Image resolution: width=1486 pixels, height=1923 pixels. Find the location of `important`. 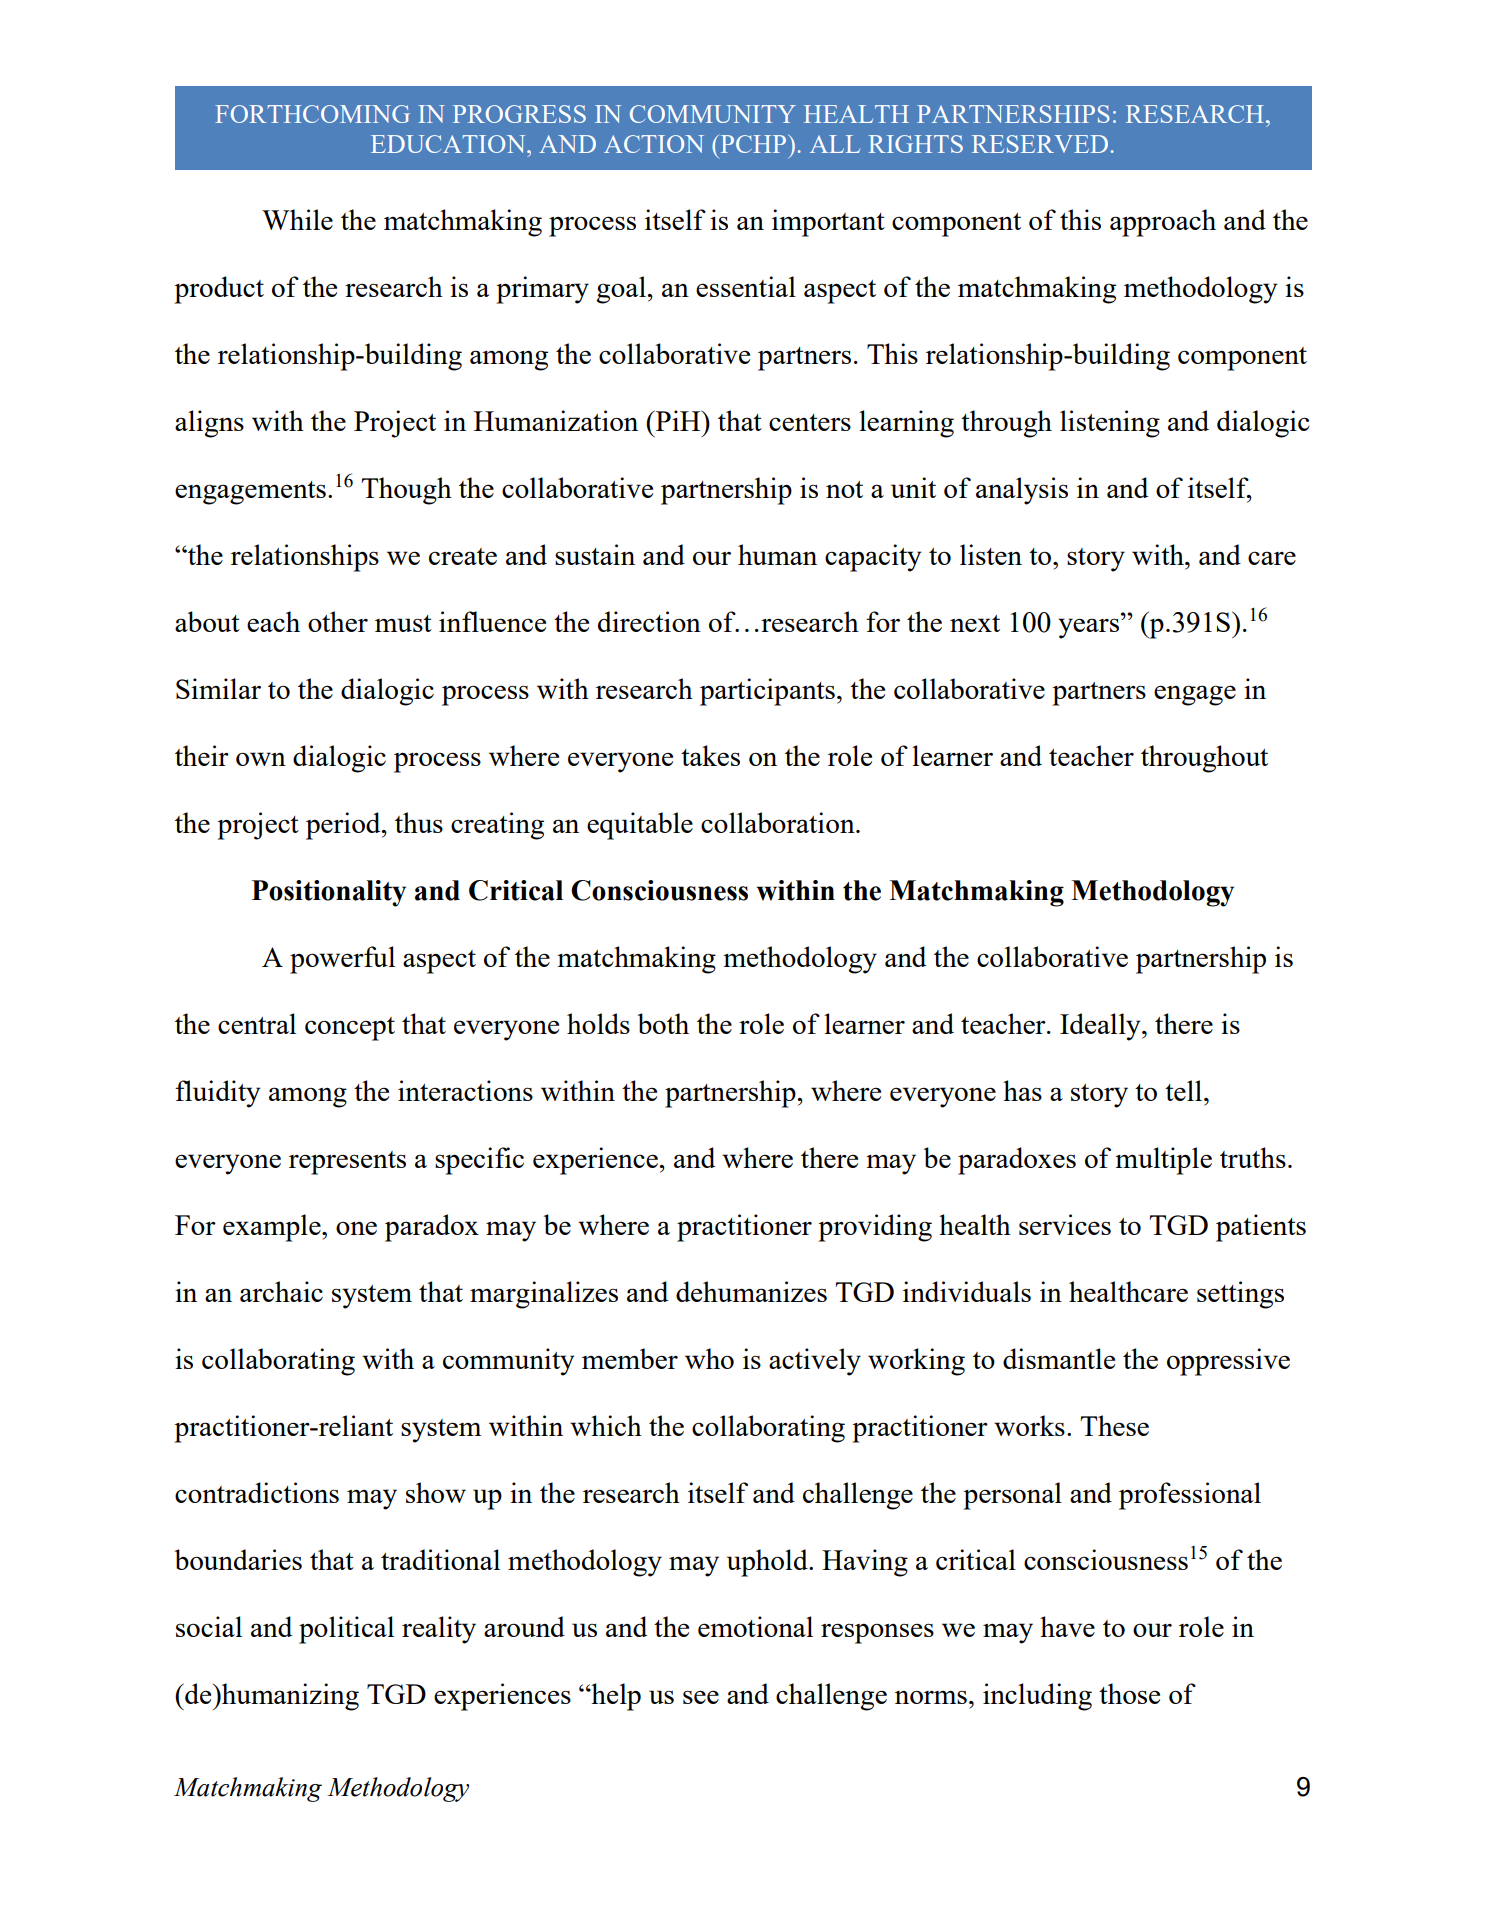

important is located at coordinates (828, 223).
